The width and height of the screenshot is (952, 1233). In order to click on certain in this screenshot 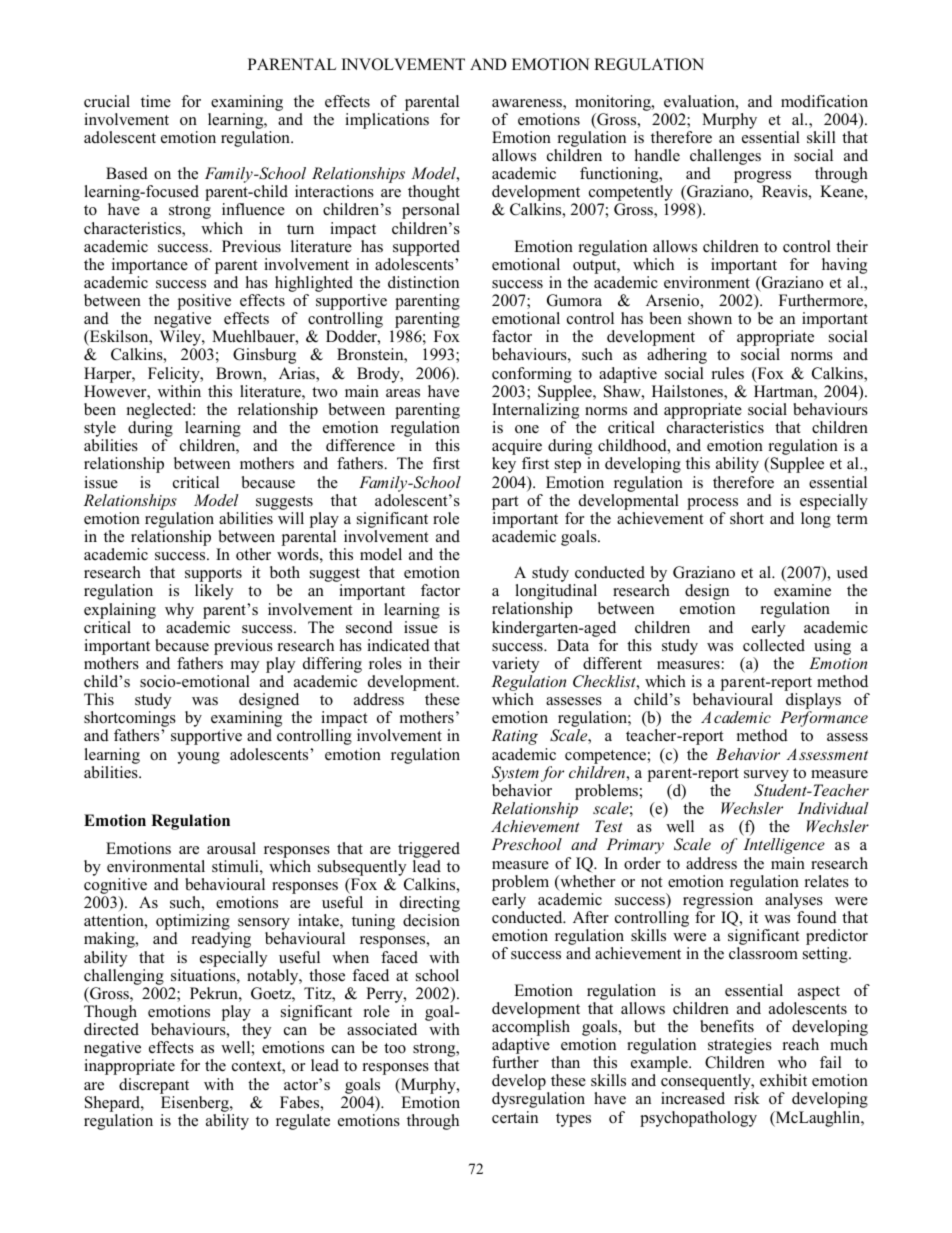, I will do `click(515, 1117)`.
